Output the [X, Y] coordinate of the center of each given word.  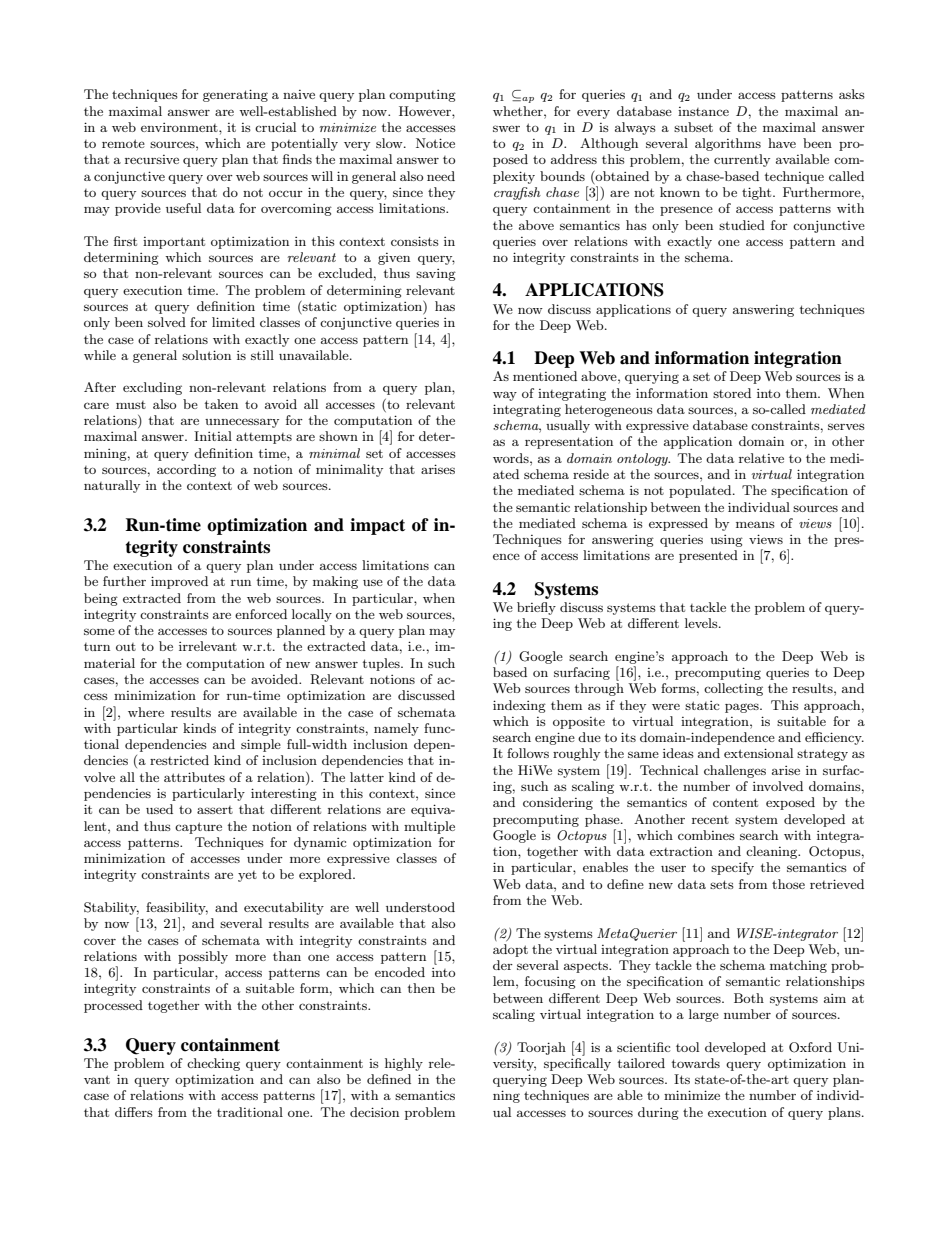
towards [696, 1063]
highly [404, 1064]
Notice [435, 143]
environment [180, 127]
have [782, 143]
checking [213, 1064]
